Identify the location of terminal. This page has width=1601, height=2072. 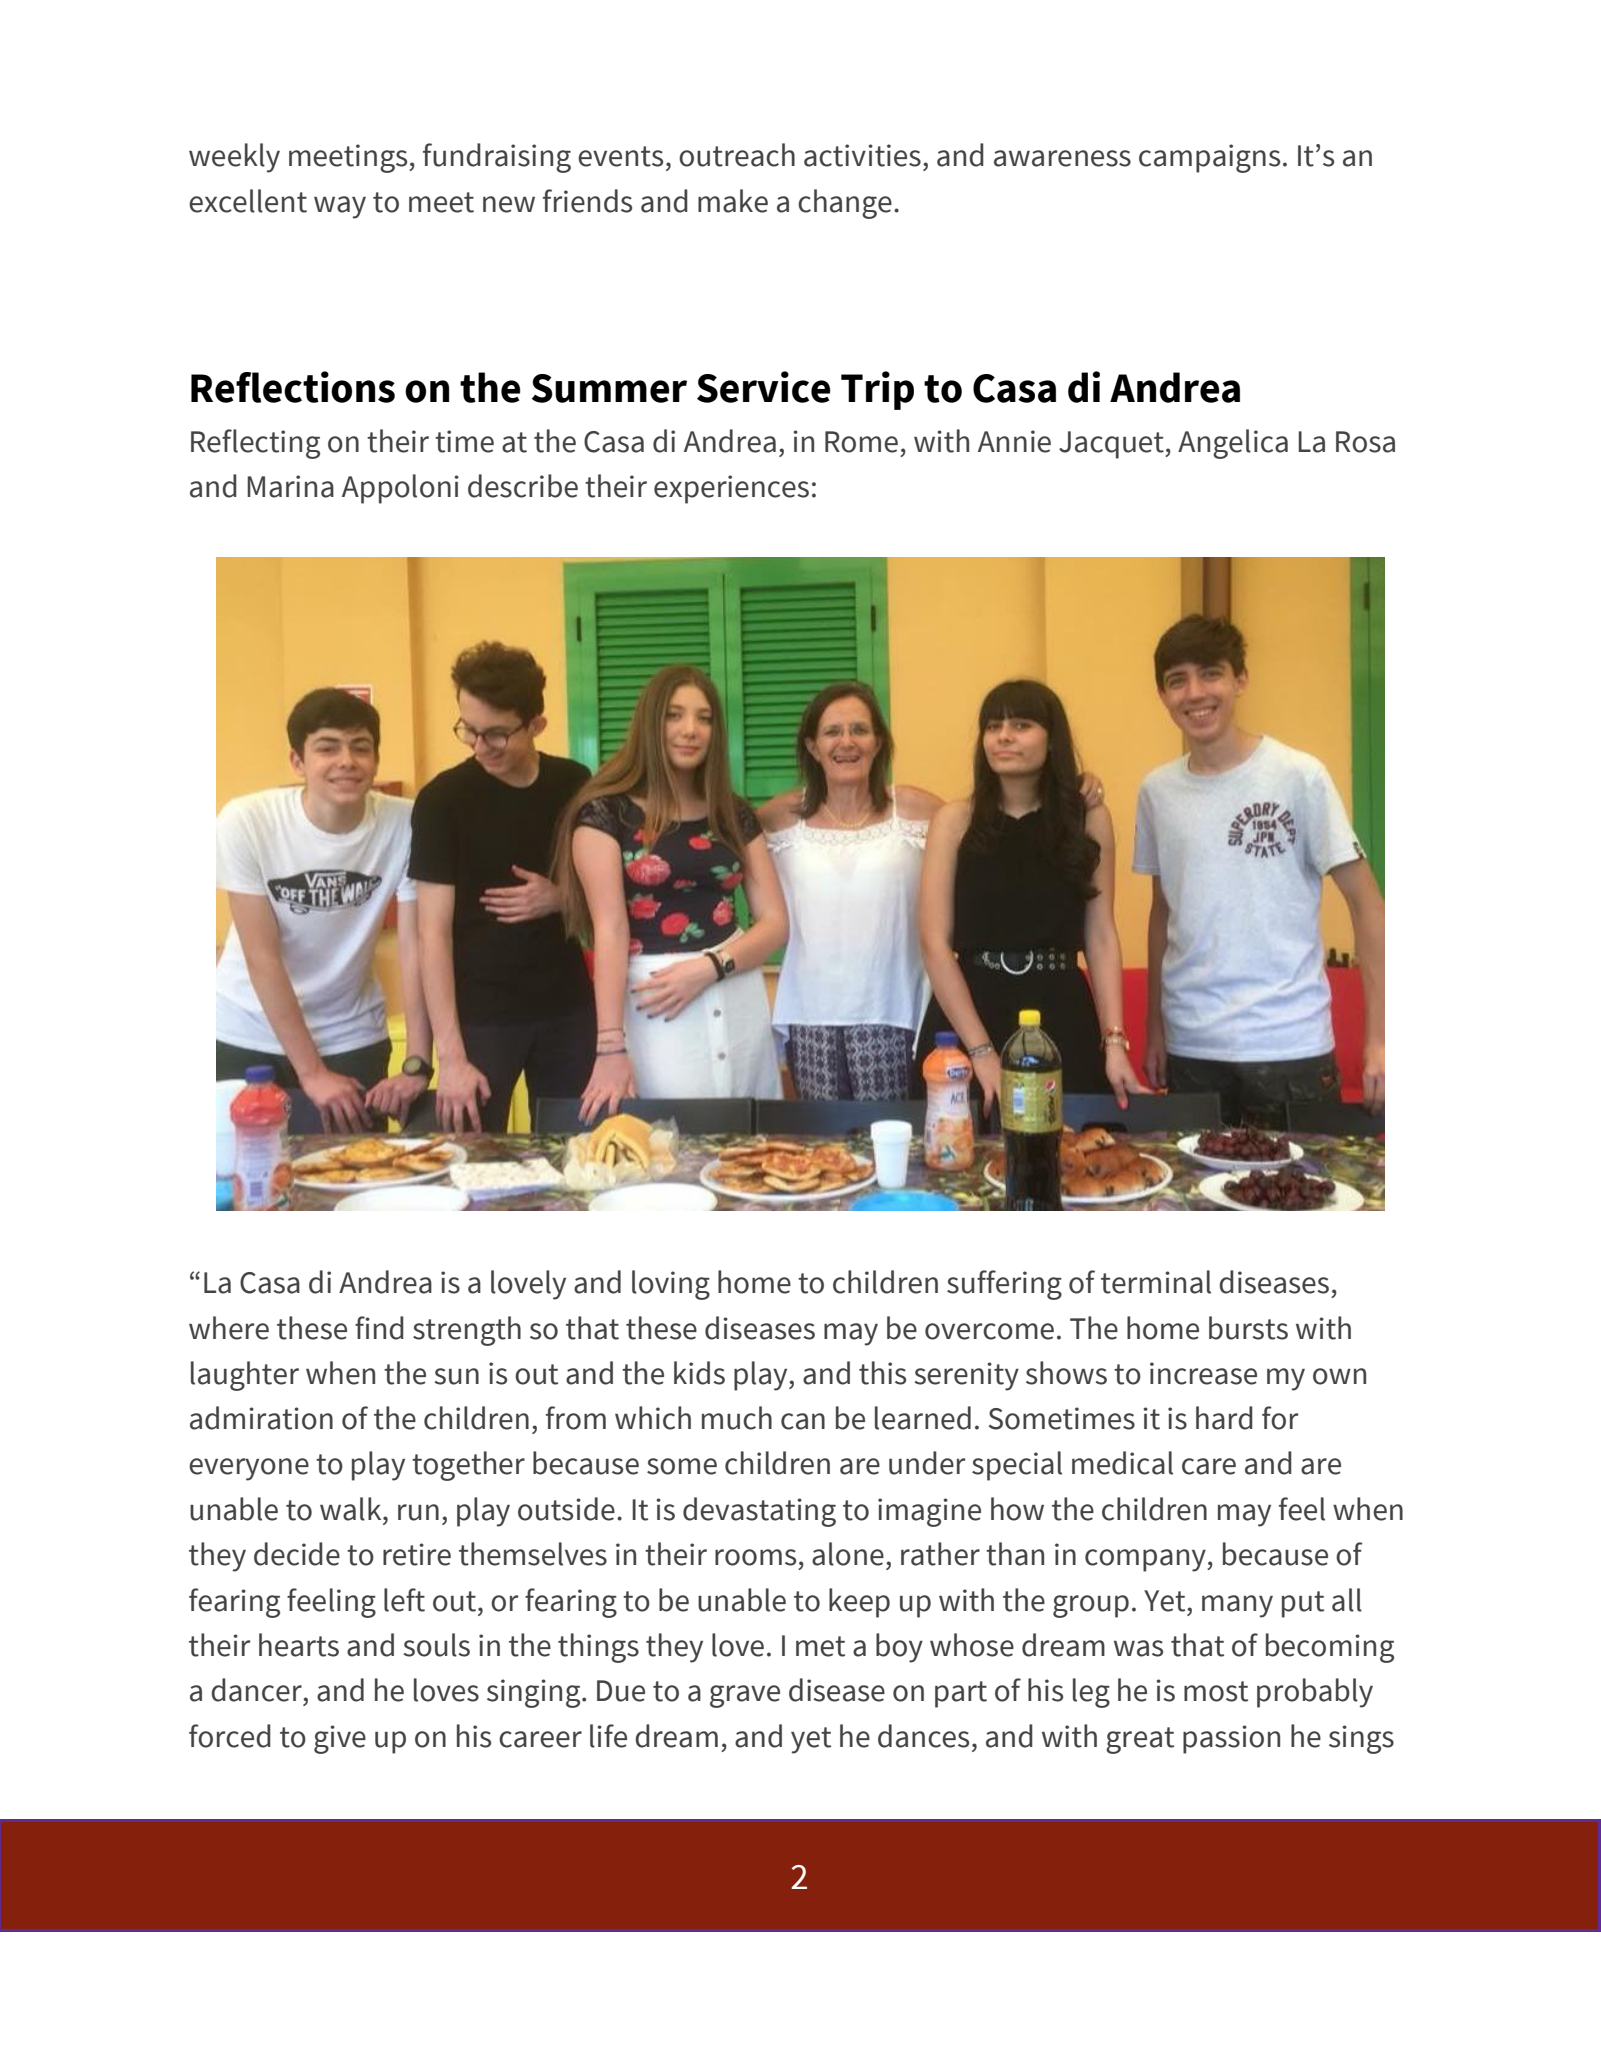
(1156, 1282).
